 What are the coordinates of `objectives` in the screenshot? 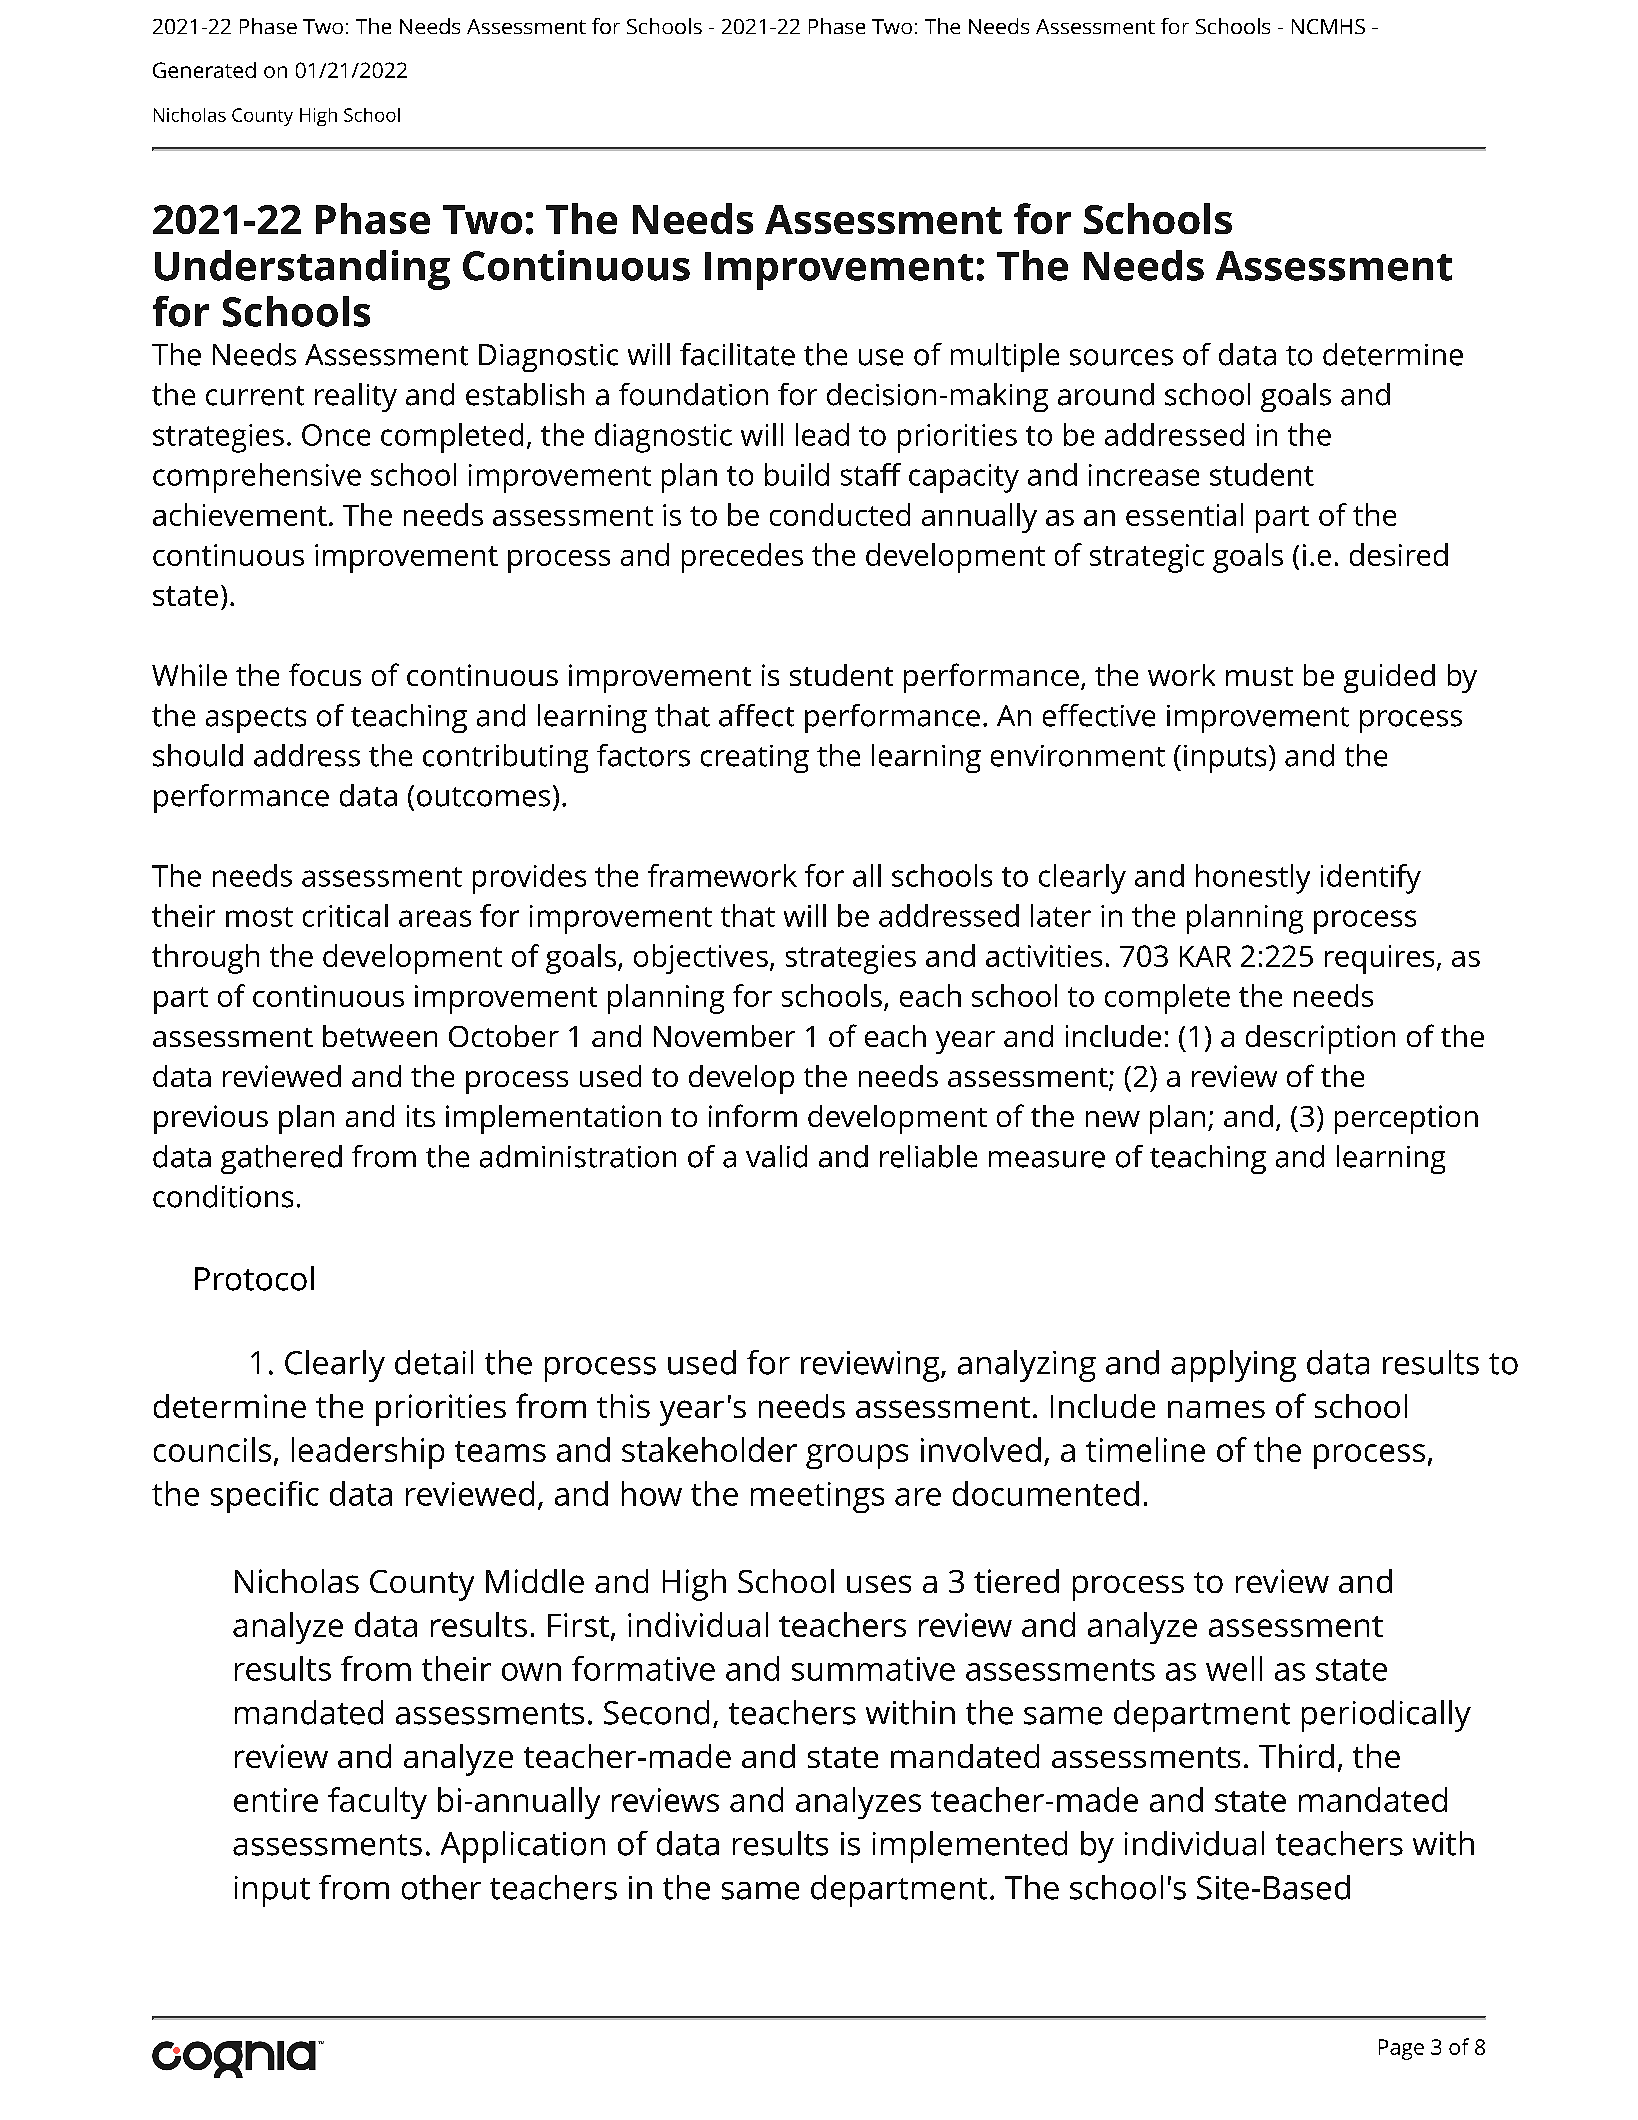 It's located at (701, 959).
